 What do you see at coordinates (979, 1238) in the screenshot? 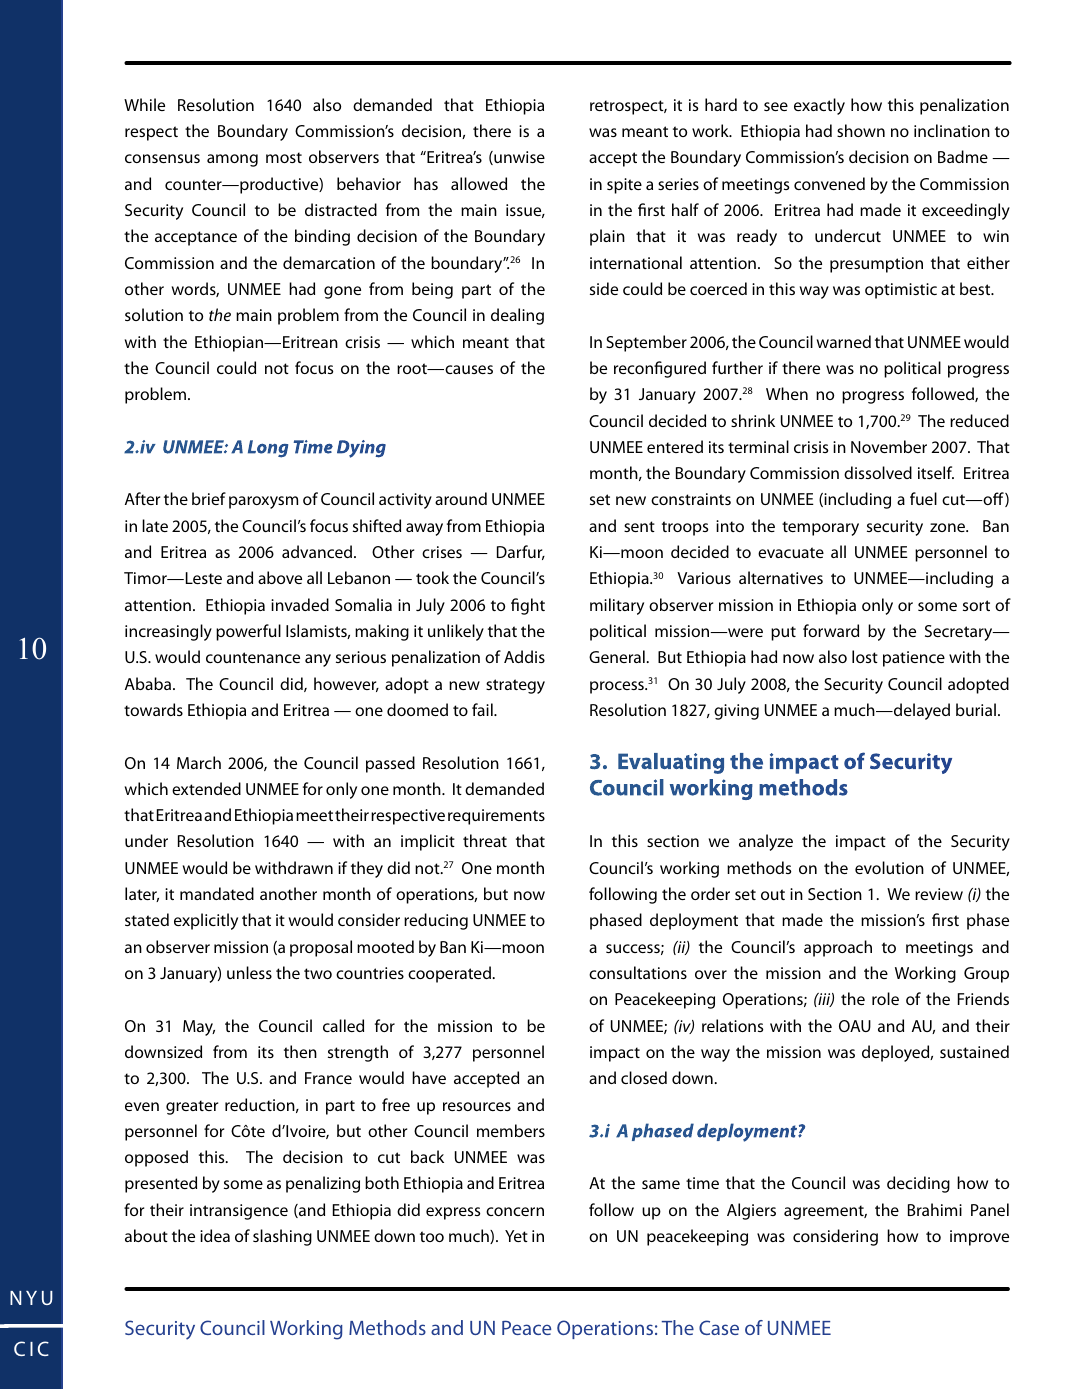
I see `improve` at bounding box center [979, 1238].
